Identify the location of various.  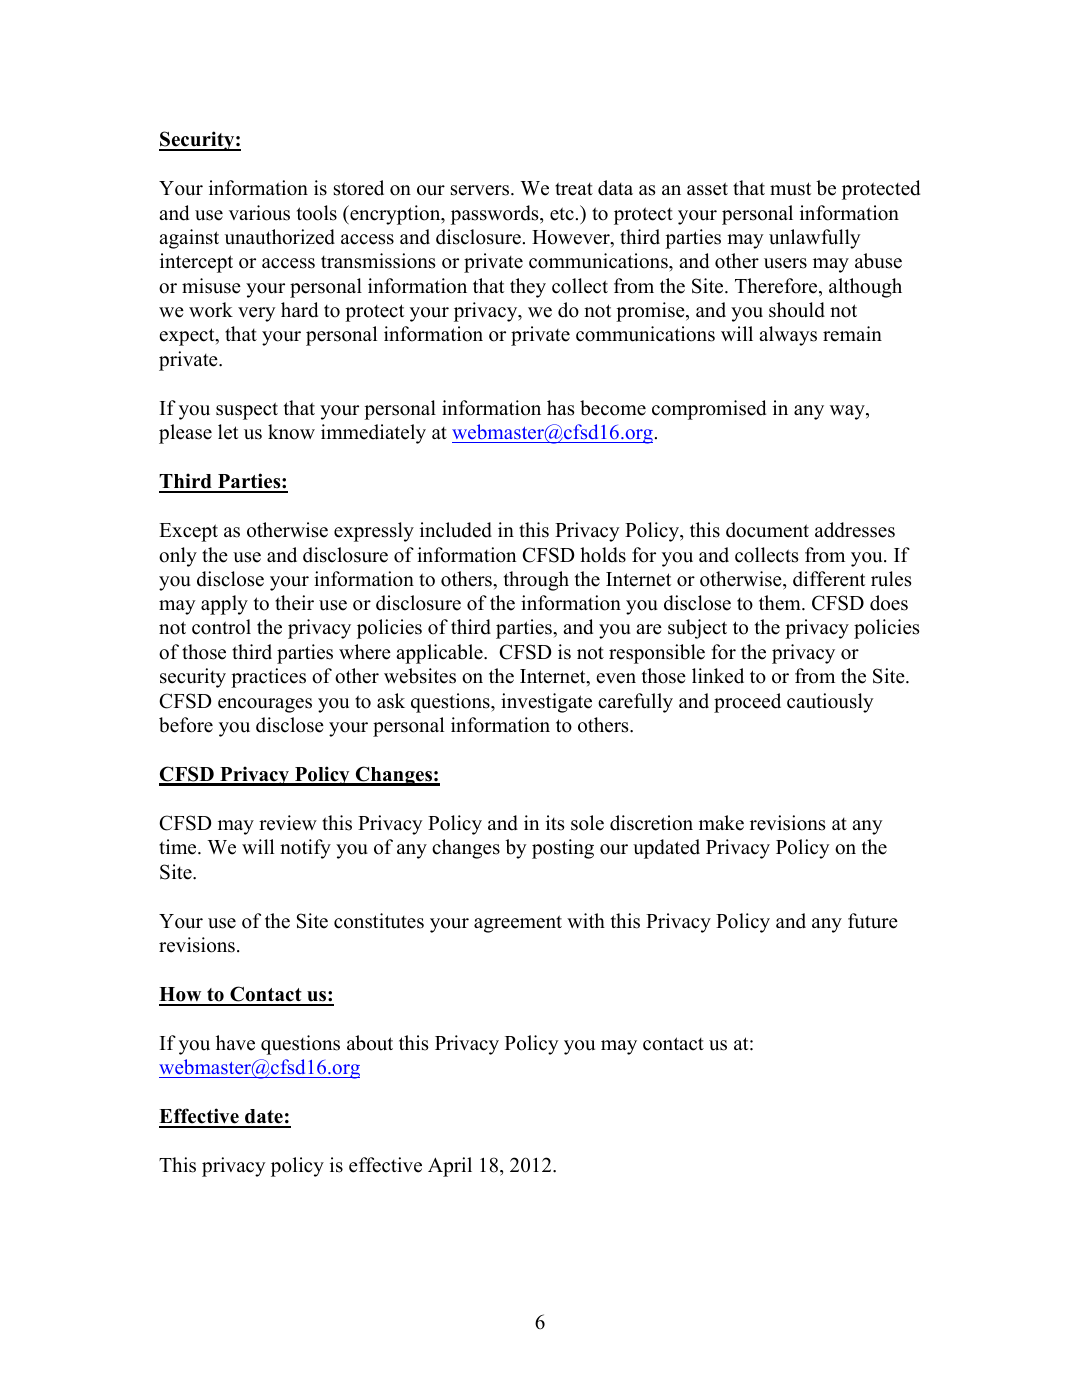
(259, 213).
